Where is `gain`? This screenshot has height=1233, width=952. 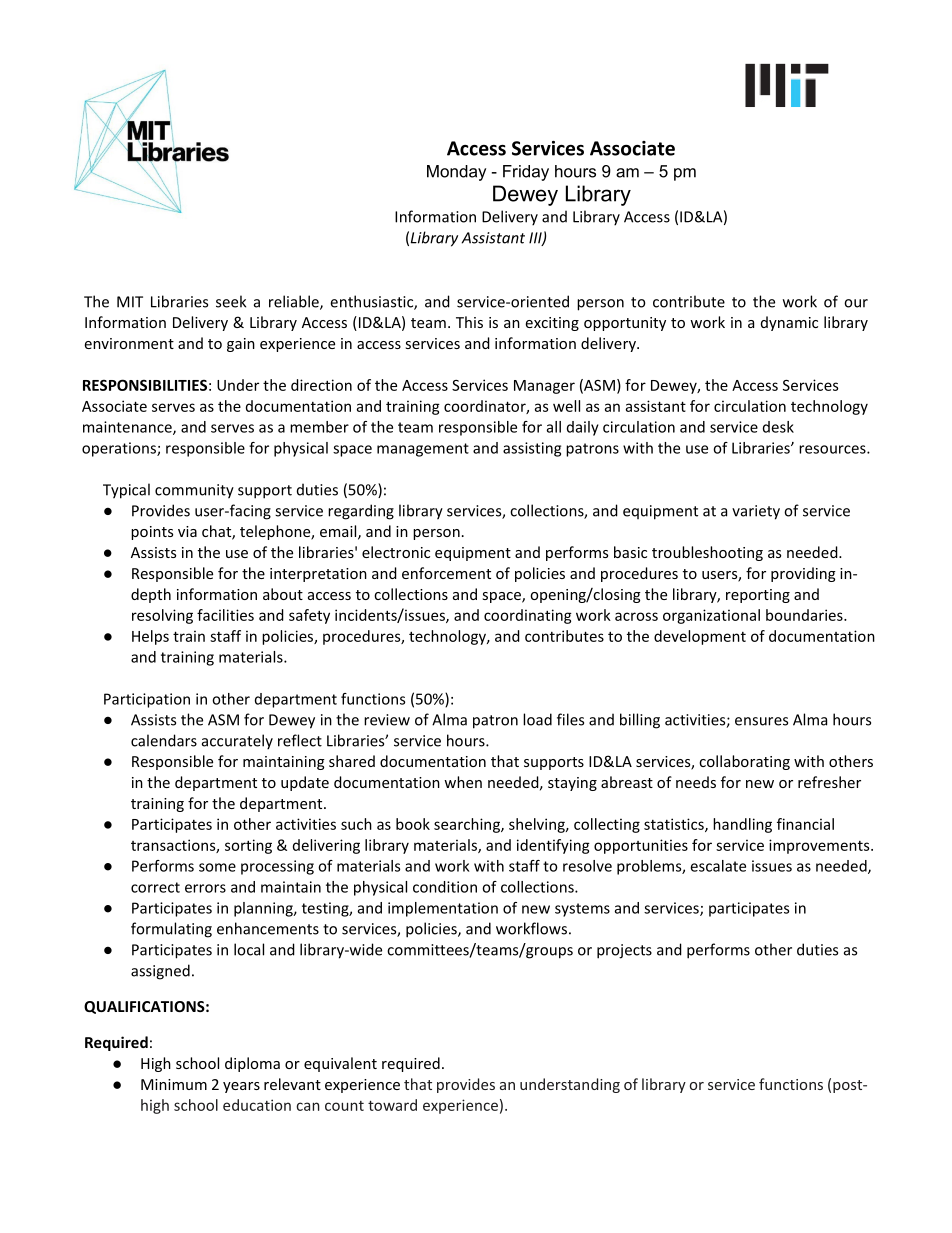
gain is located at coordinates (241, 345).
